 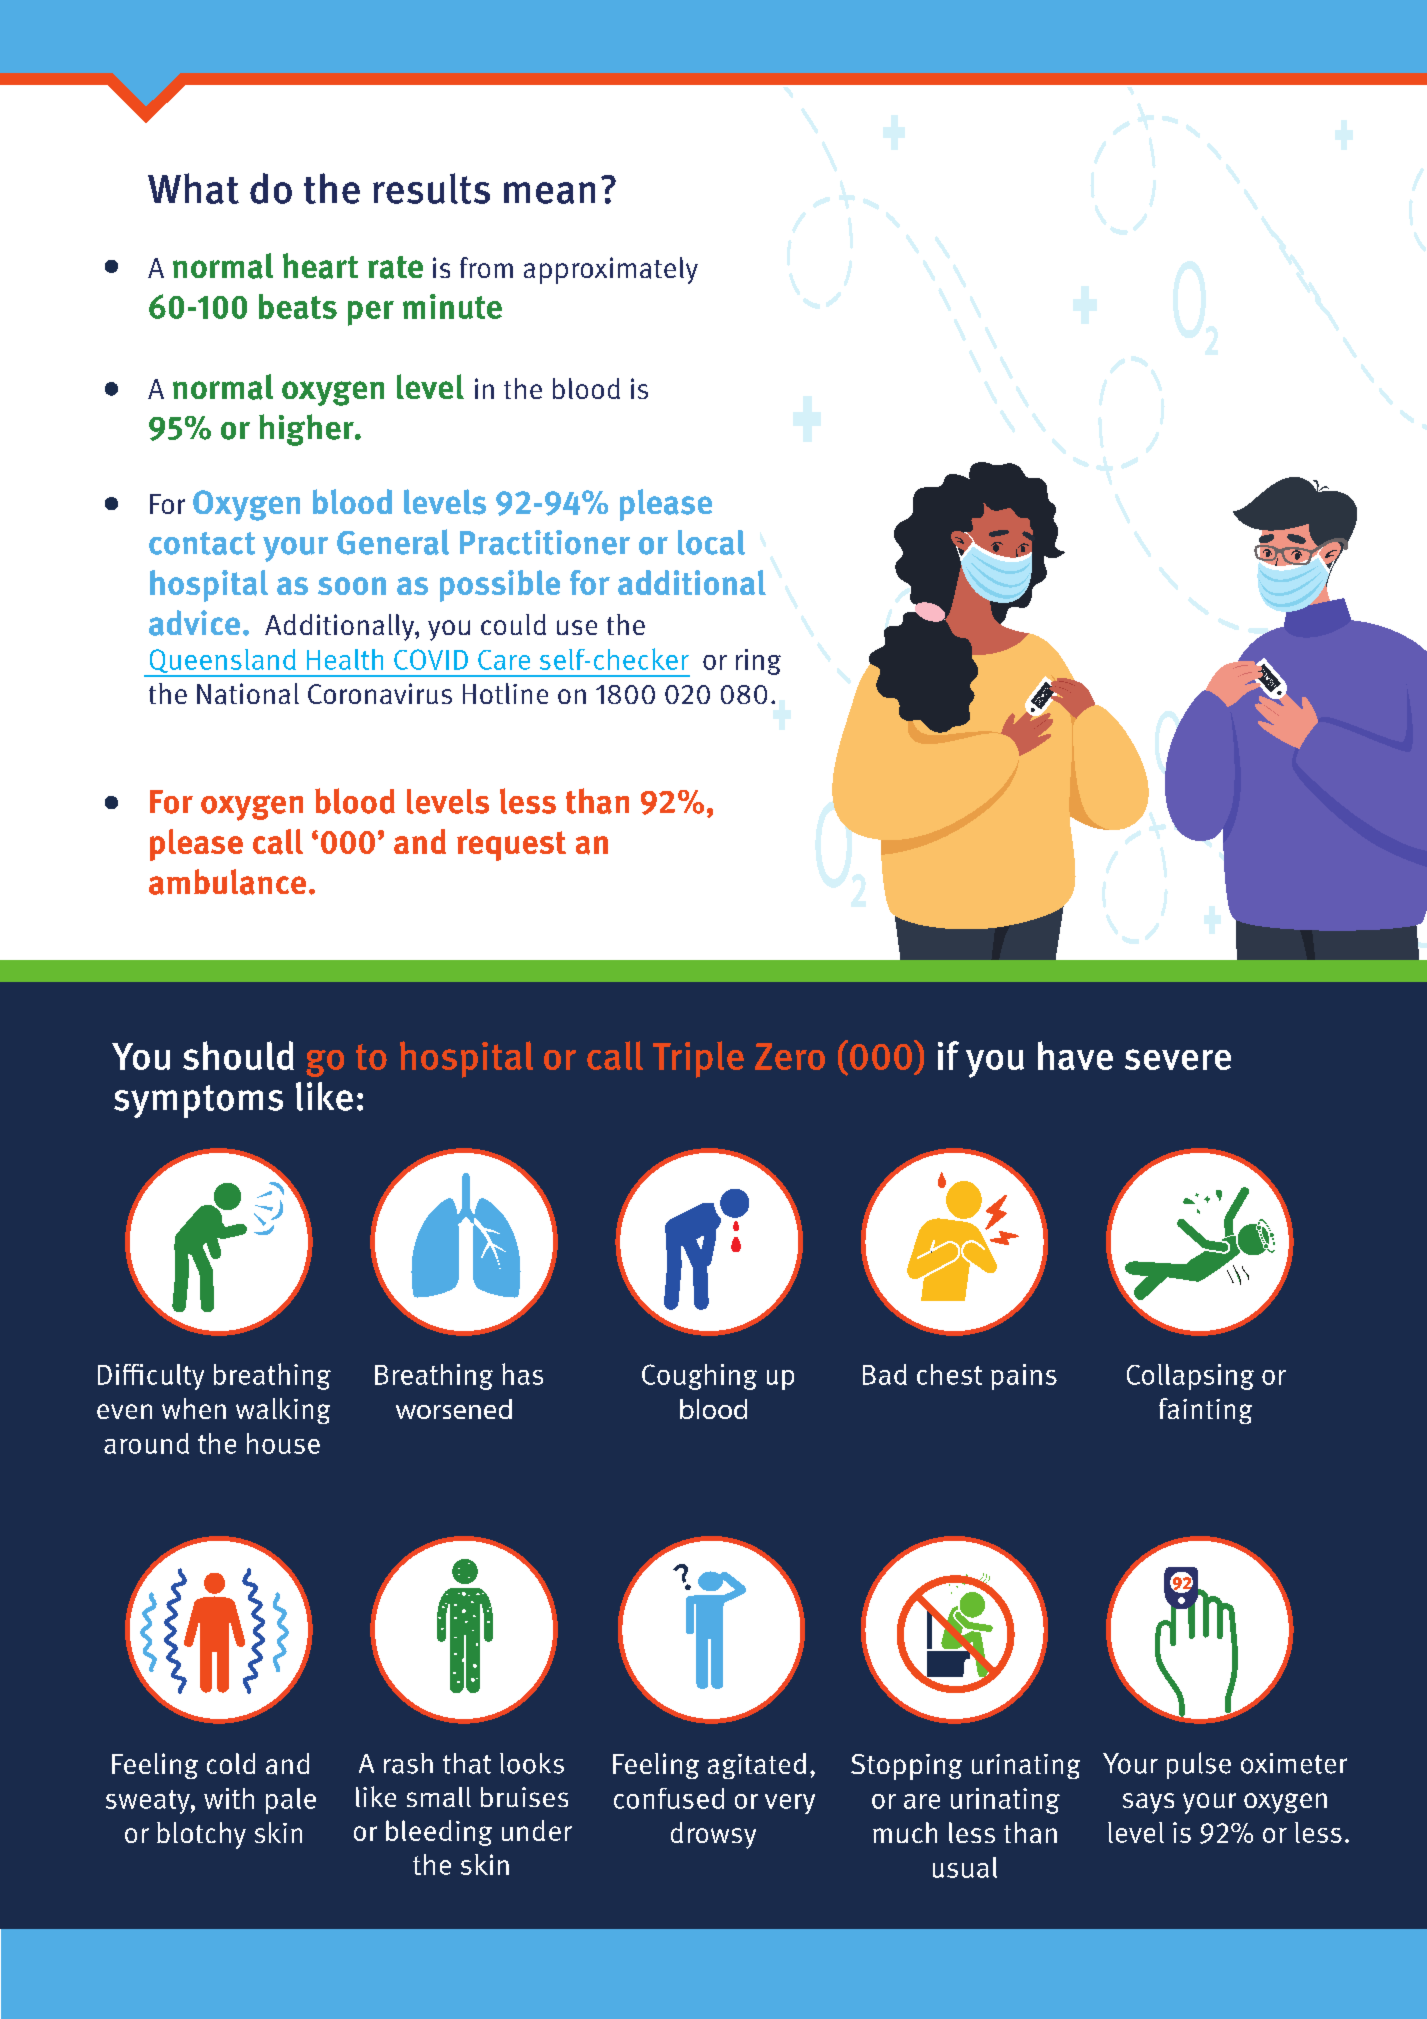 I want to click on pale, so click(x=291, y=1801).
